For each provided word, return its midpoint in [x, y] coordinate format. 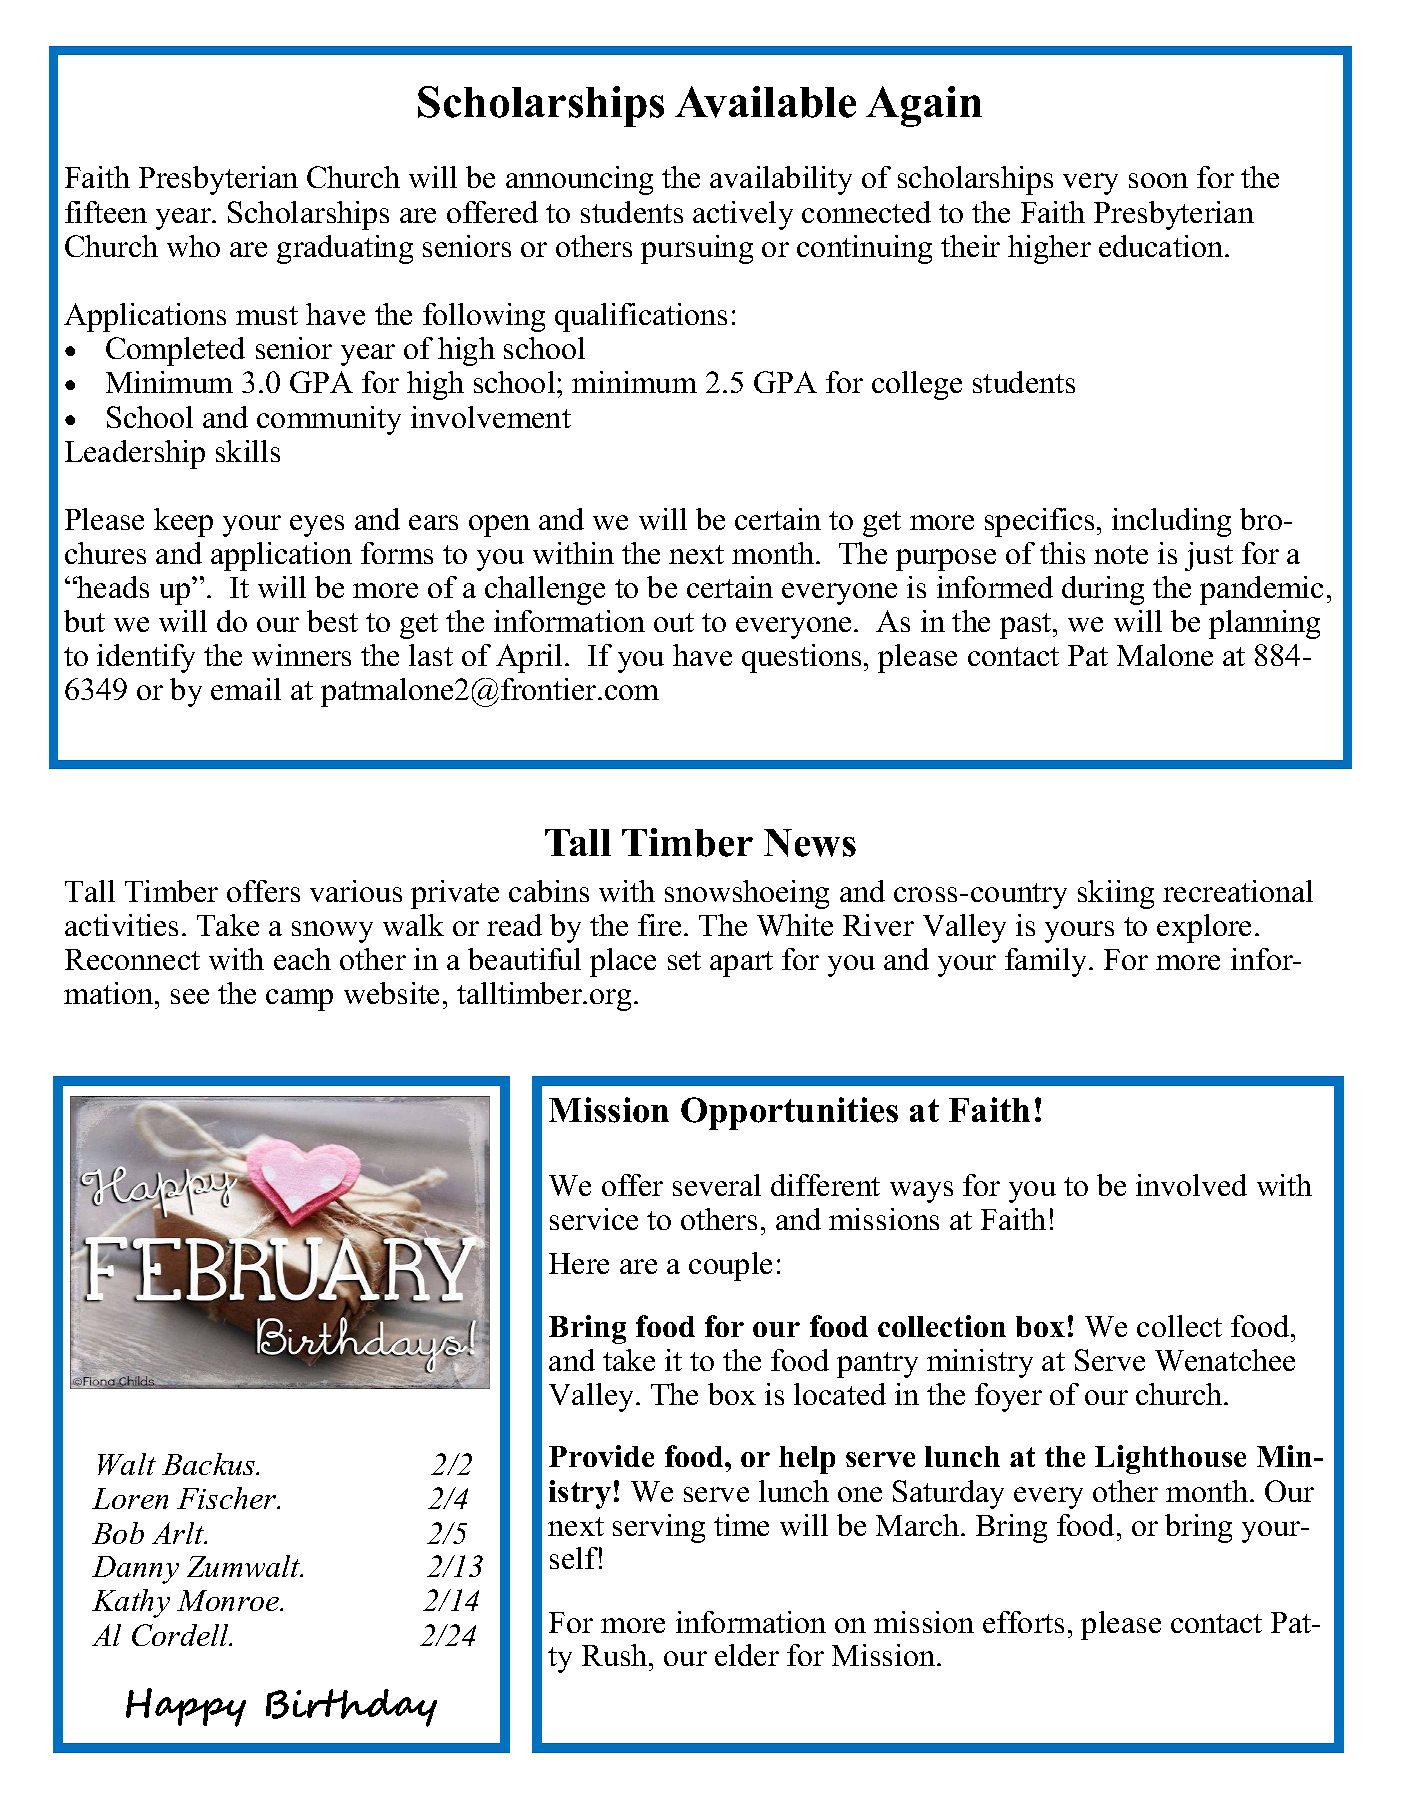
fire [659, 925]
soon [1158, 180]
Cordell [181, 1635]
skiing [1116, 894]
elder [747, 1655]
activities [121, 925]
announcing [579, 180]
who [193, 246]
